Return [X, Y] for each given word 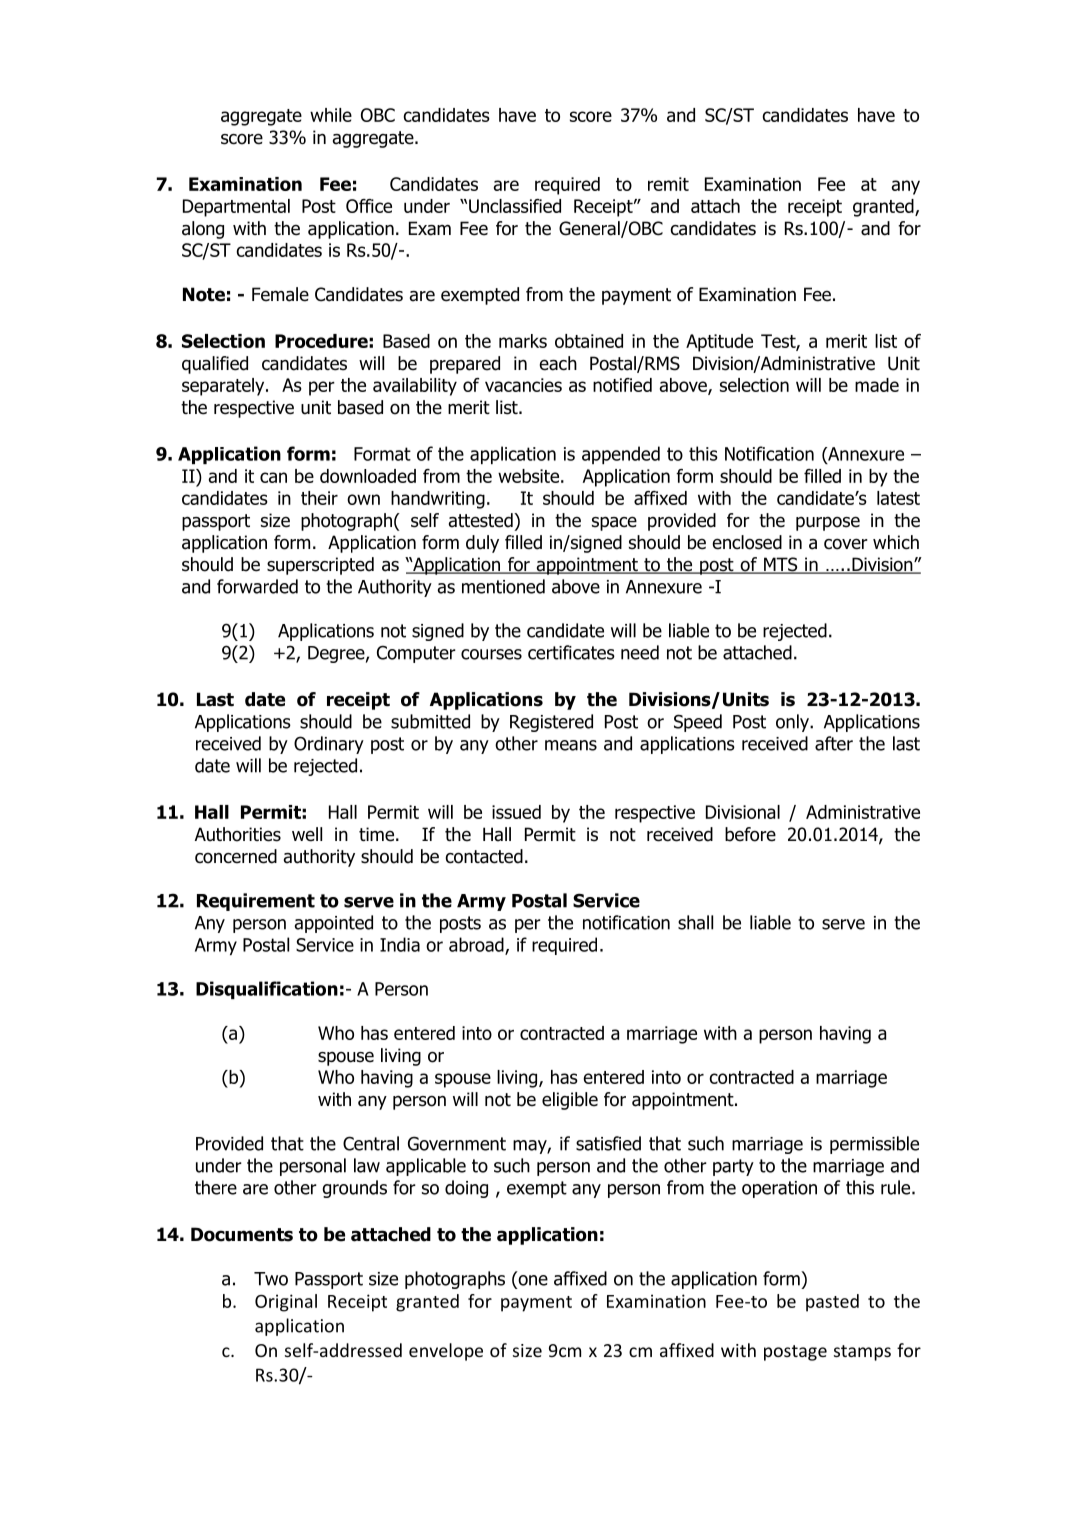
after [834, 743]
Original [286, 1303]
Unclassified [515, 206]
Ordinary [329, 745]
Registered [551, 723]
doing [466, 1189]
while [331, 115]
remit [668, 184]
